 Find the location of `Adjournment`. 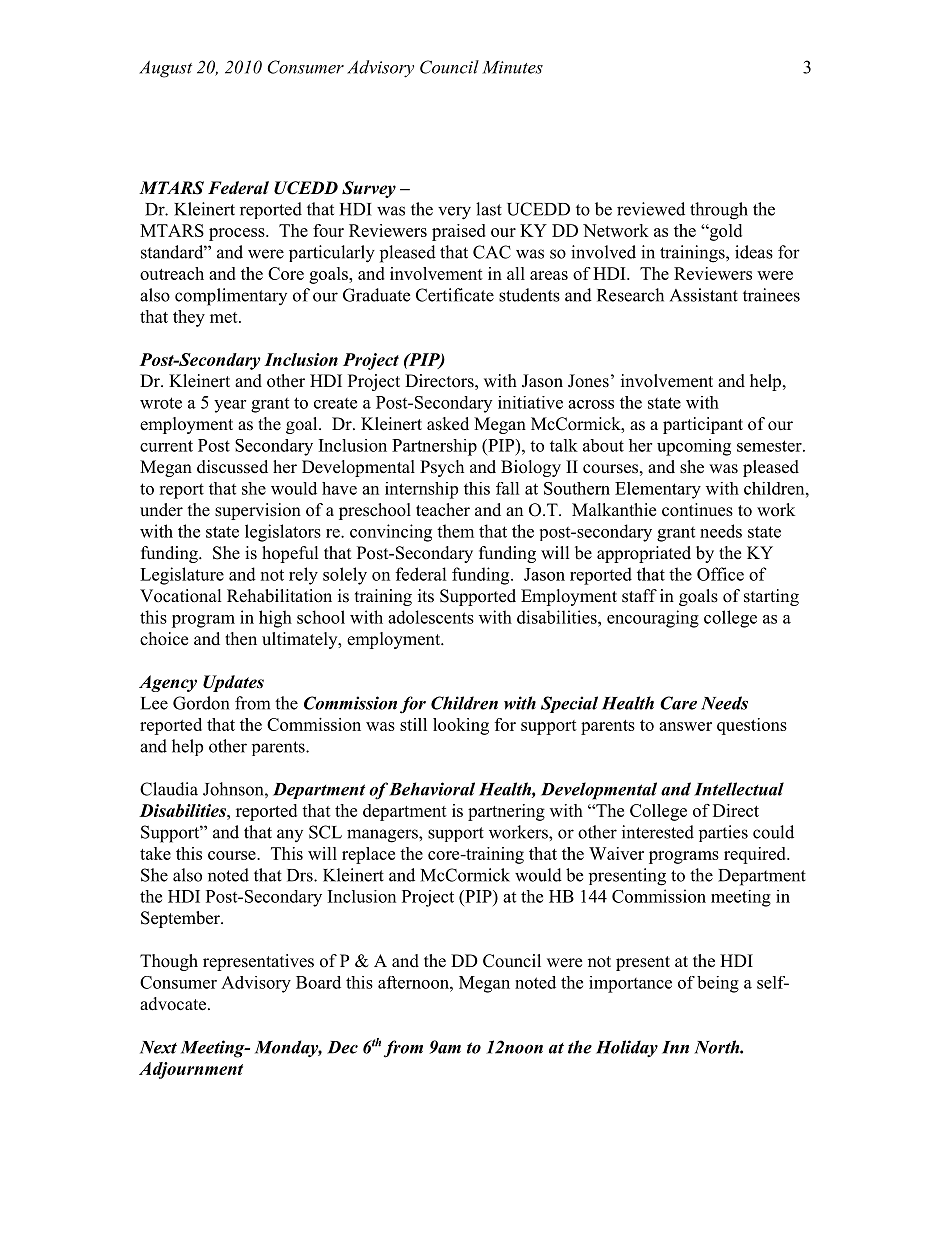

Adjournment is located at coordinates (191, 1070).
